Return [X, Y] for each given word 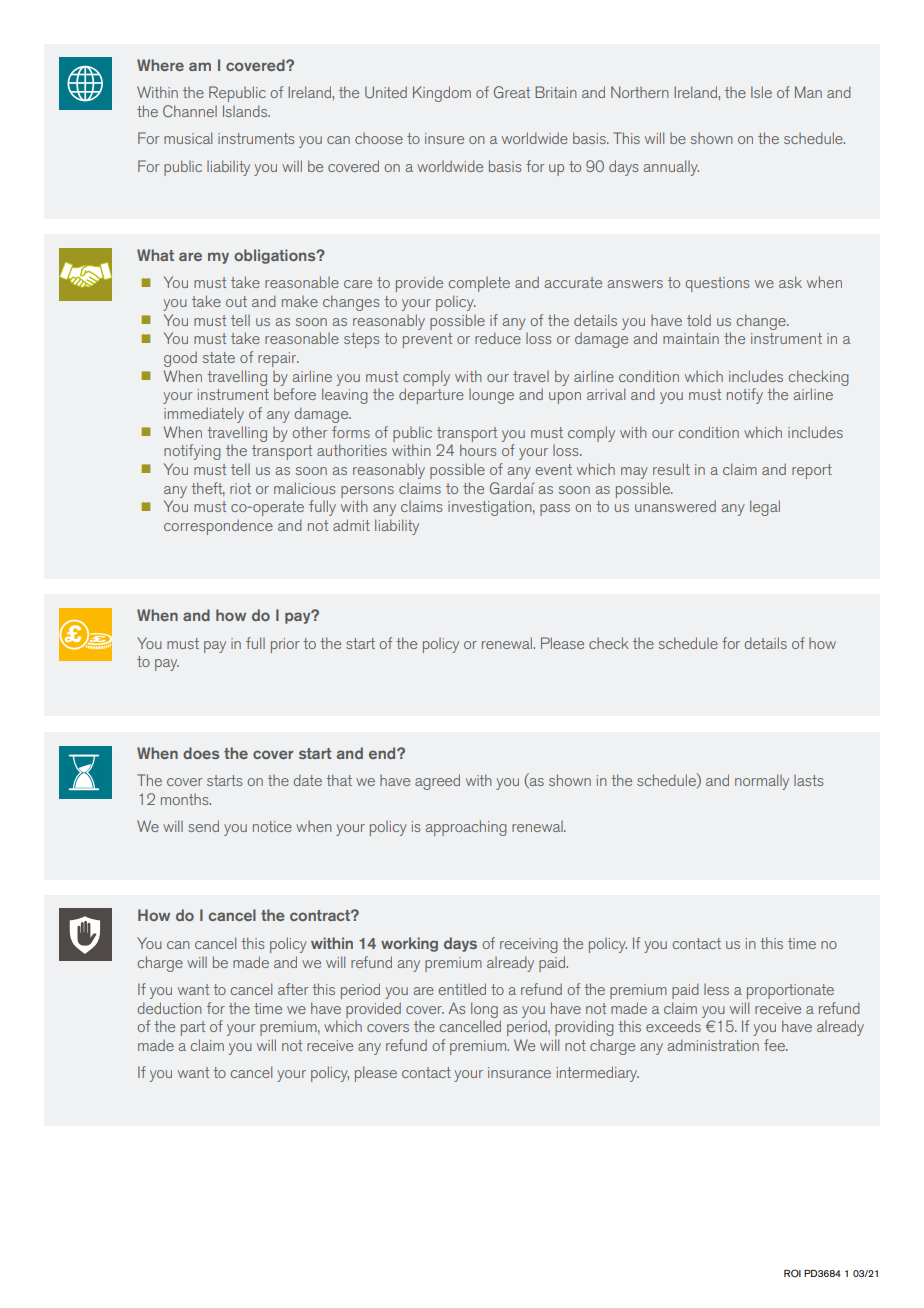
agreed [437, 782]
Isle [761, 92]
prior [285, 645]
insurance [519, 1072]
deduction [169, 1008]
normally [762, 782]
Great [512, 92]
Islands [246, 111]
